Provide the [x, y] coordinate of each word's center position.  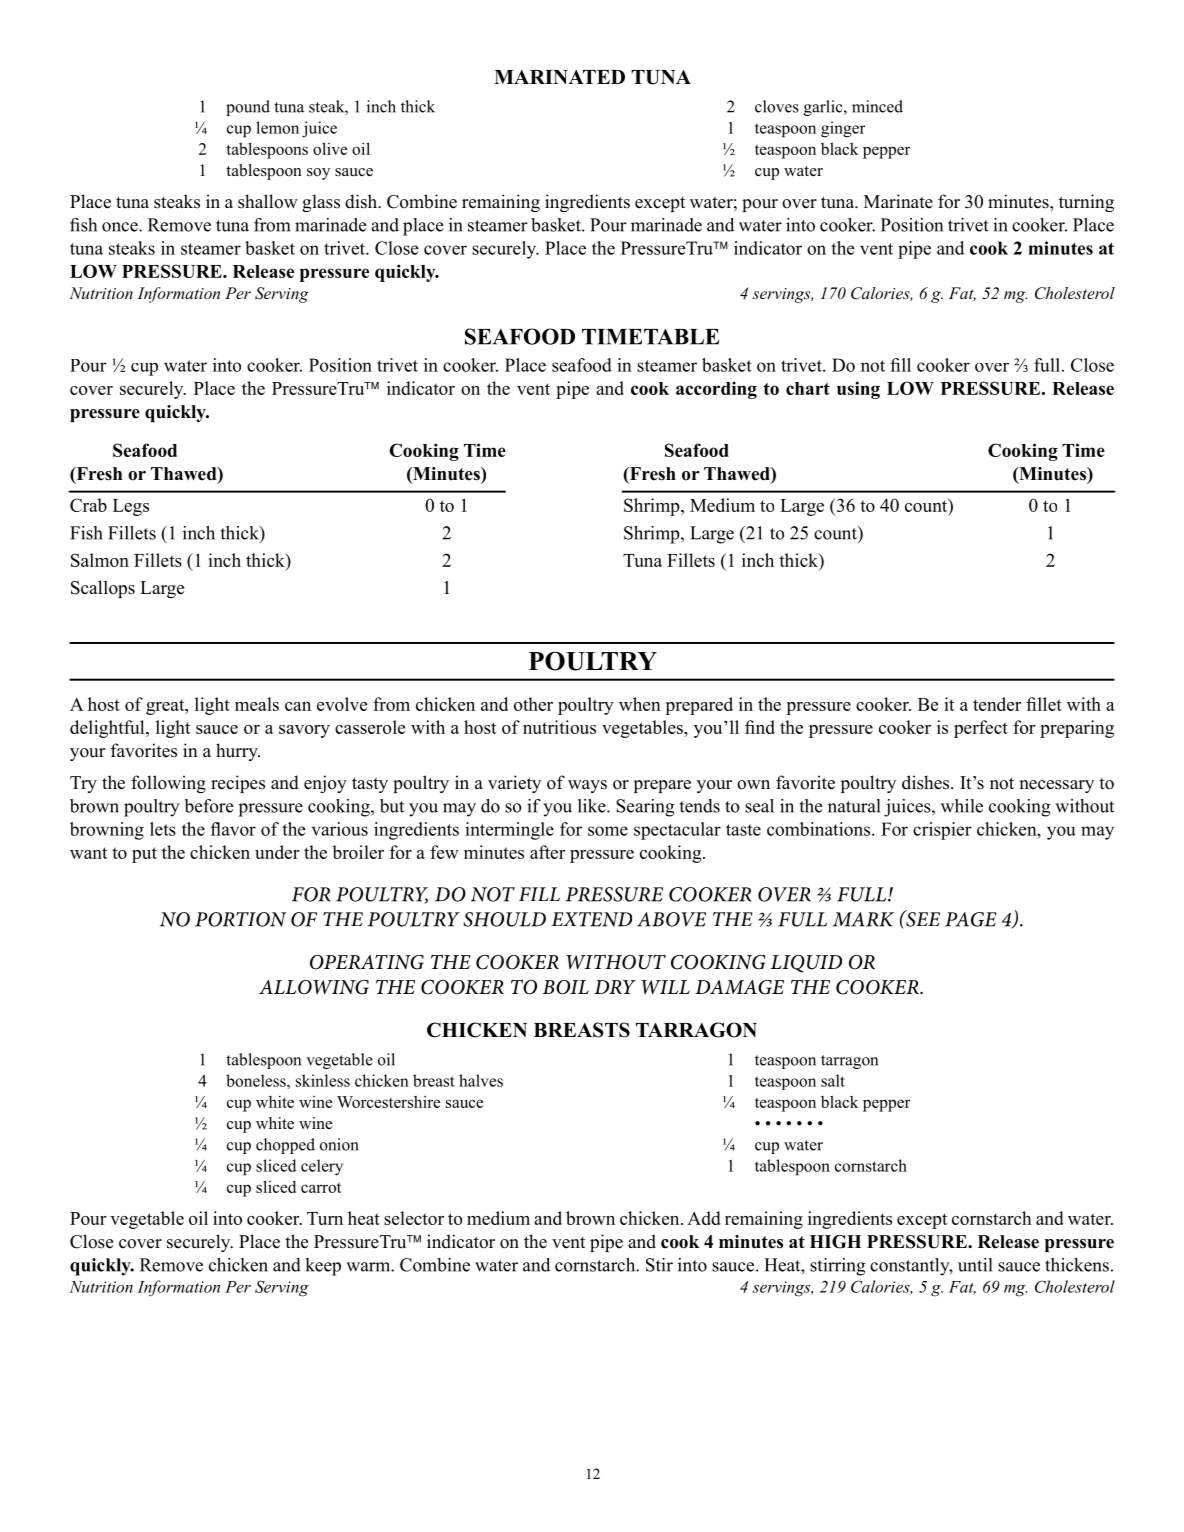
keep [323, 1267]
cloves [777, 106]
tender [997, 704]
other [533, 704]
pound [248, 108]
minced [877, 106]
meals [257, 704]
